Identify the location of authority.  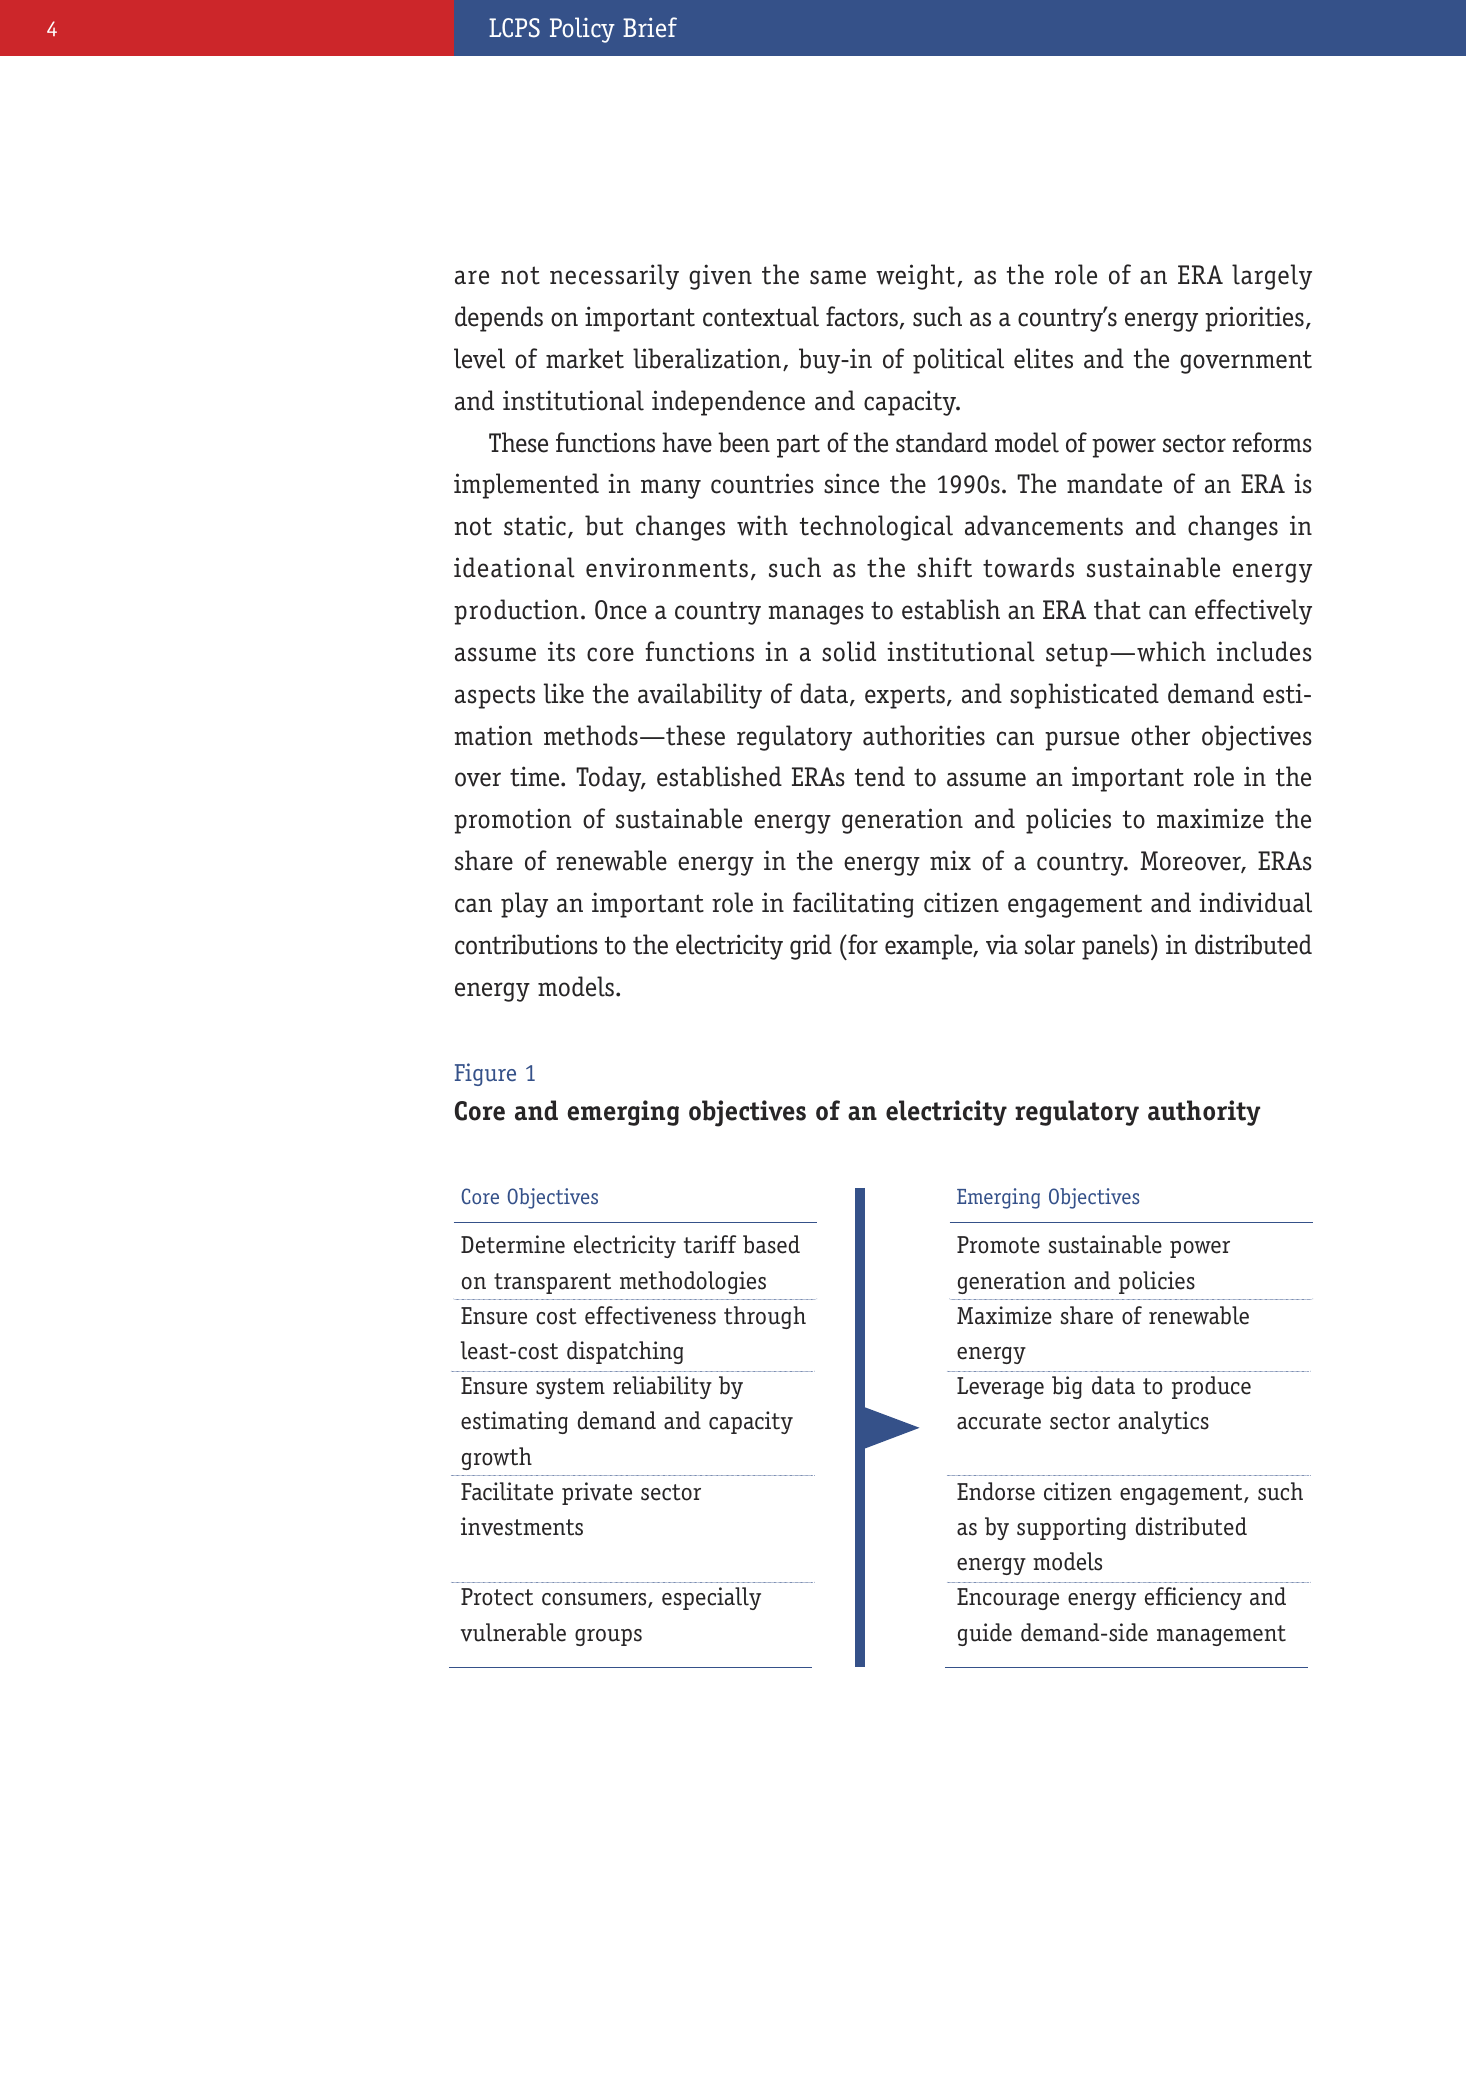
(1204, 1113).
